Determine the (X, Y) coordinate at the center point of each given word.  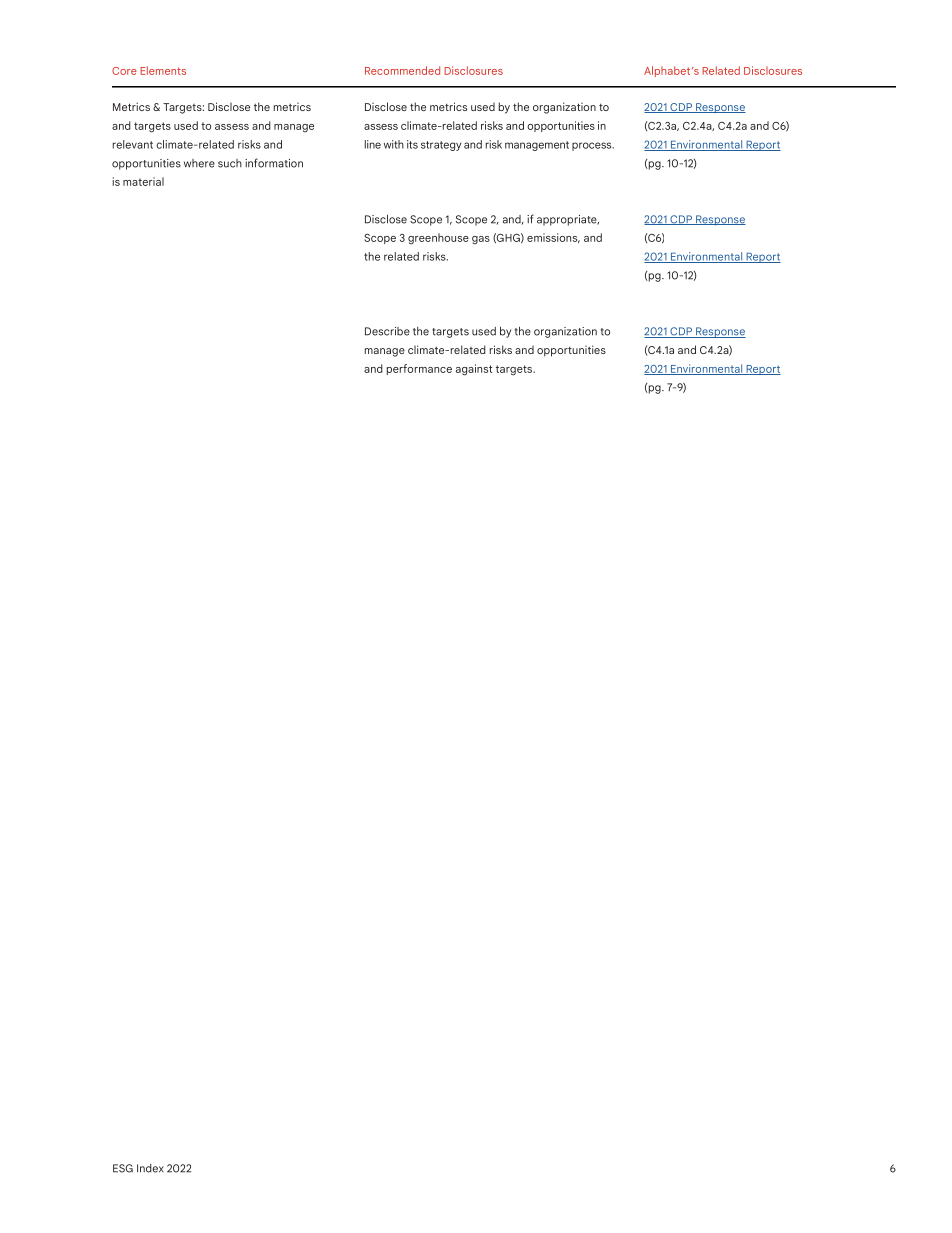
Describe (387, 331)
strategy (441, 146)
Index (150, 1168)
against (474, 370)
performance (419, 369)
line (373, 144)
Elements (163, 70)
